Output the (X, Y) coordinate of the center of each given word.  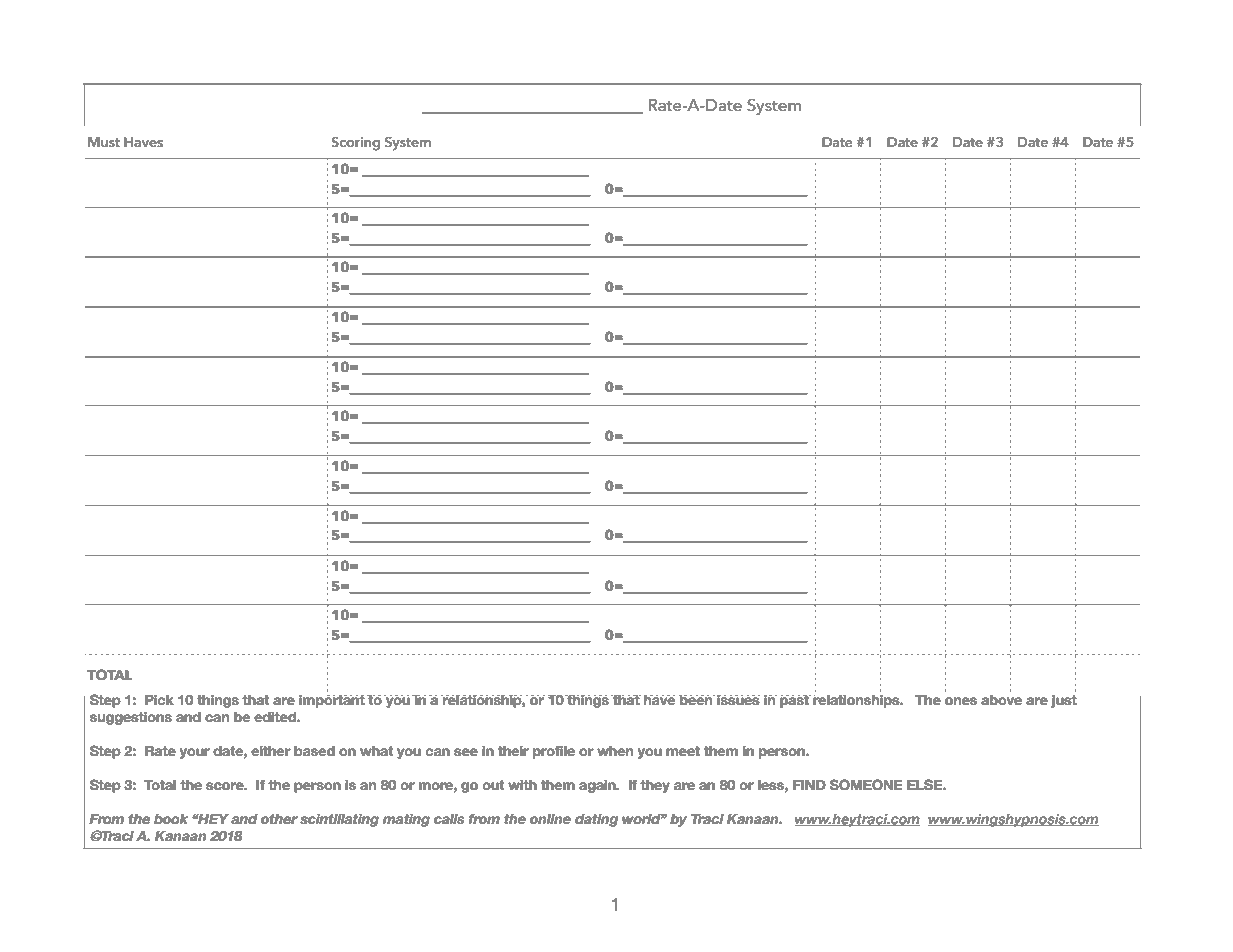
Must (104, 142)
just (1064, 701)
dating (596, 820)
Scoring (355, 144)
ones (961, 701)
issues (738, 700)
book (171, 819)
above (1001, 700)
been (696, 700)
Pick (159, 700)
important (332, 701)
